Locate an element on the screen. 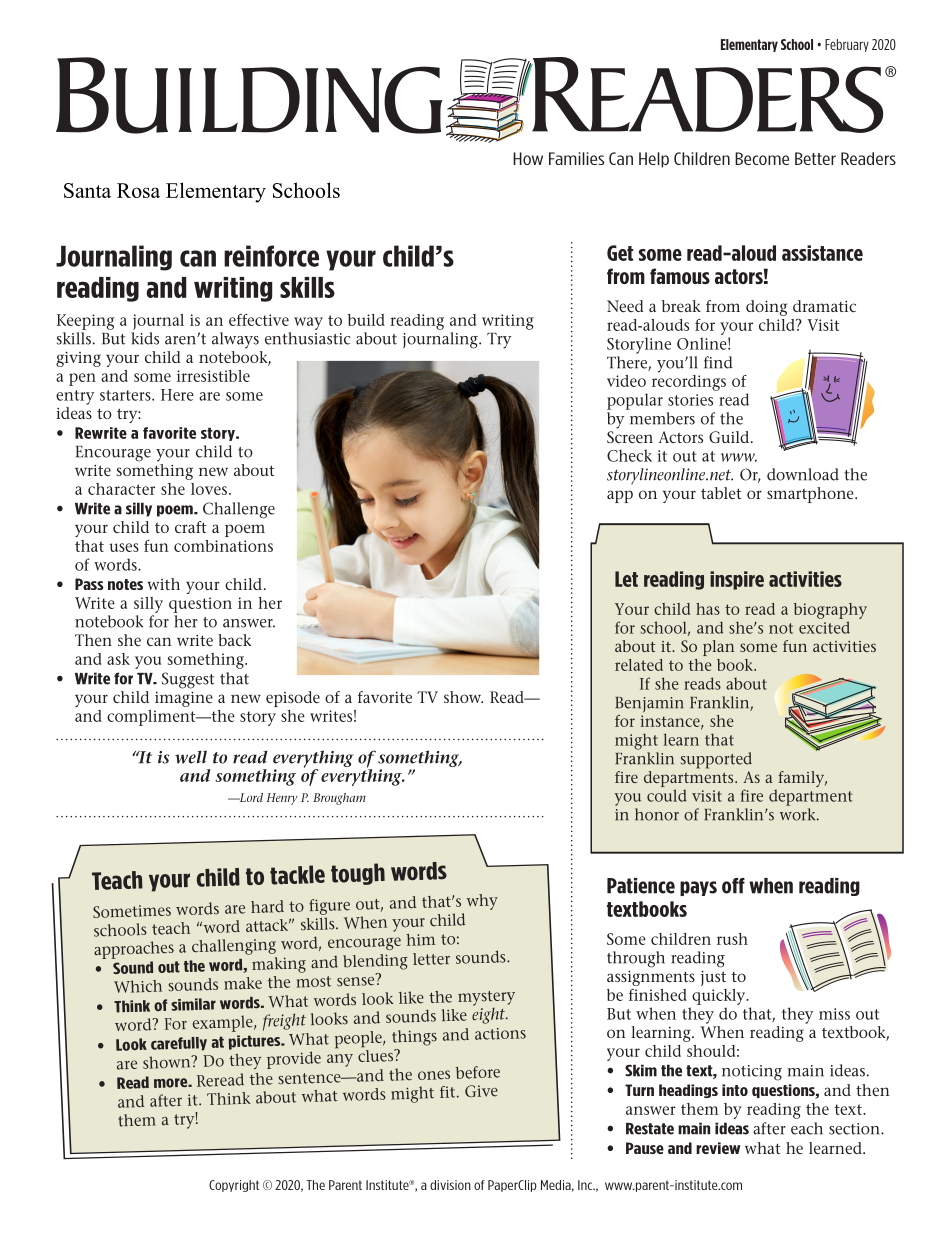 This screenshot has height=1233, width=952. Brougham is located at coordinates (339, 799).
